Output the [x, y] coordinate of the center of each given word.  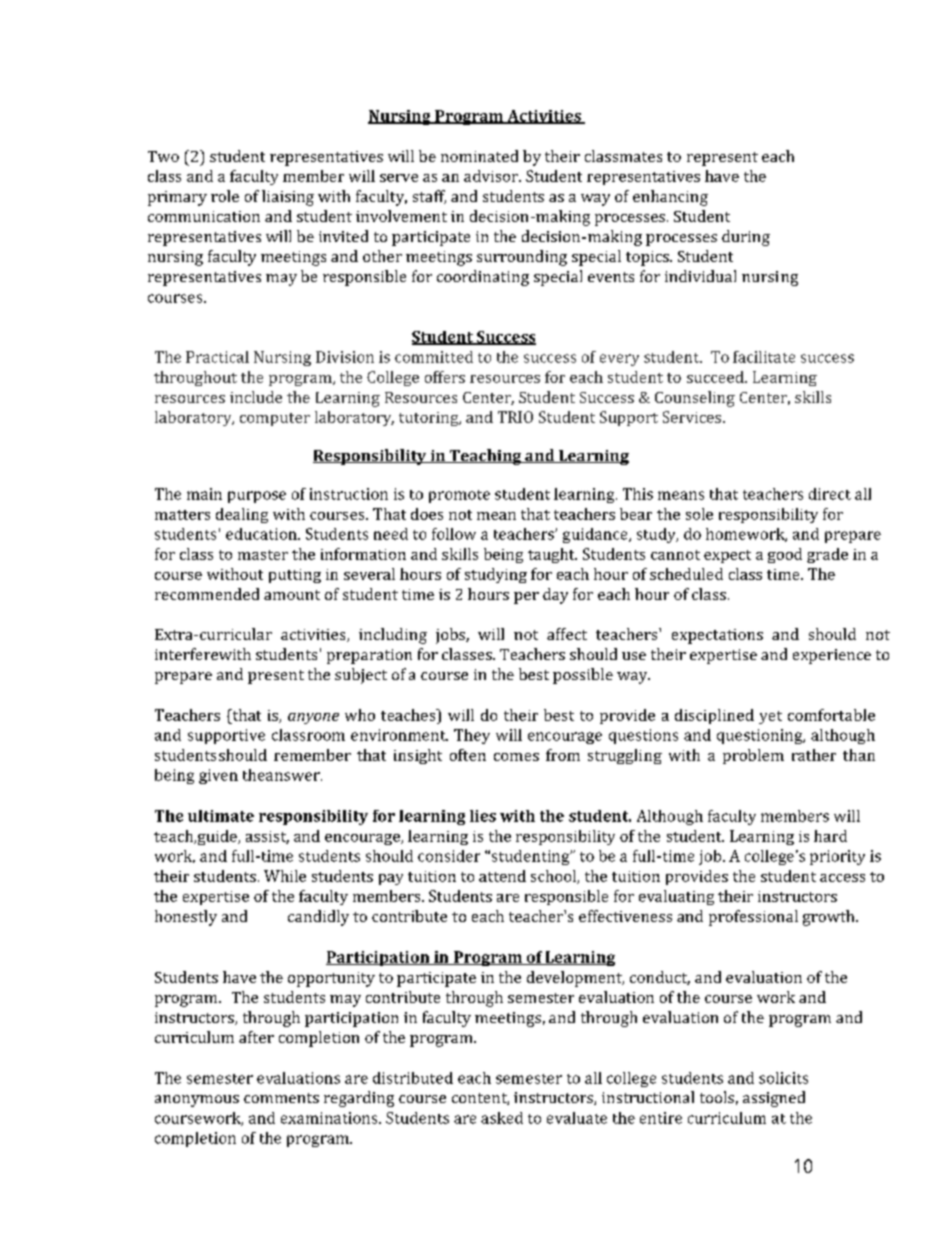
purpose [257, 497]
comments [281, 1098]
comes [516, 757]
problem [753, 756]
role [225, 196]
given [218, 776]
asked [502, 1118]
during [746, 238]
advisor [492, 176]
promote [459, 496]
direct [830, 494]
